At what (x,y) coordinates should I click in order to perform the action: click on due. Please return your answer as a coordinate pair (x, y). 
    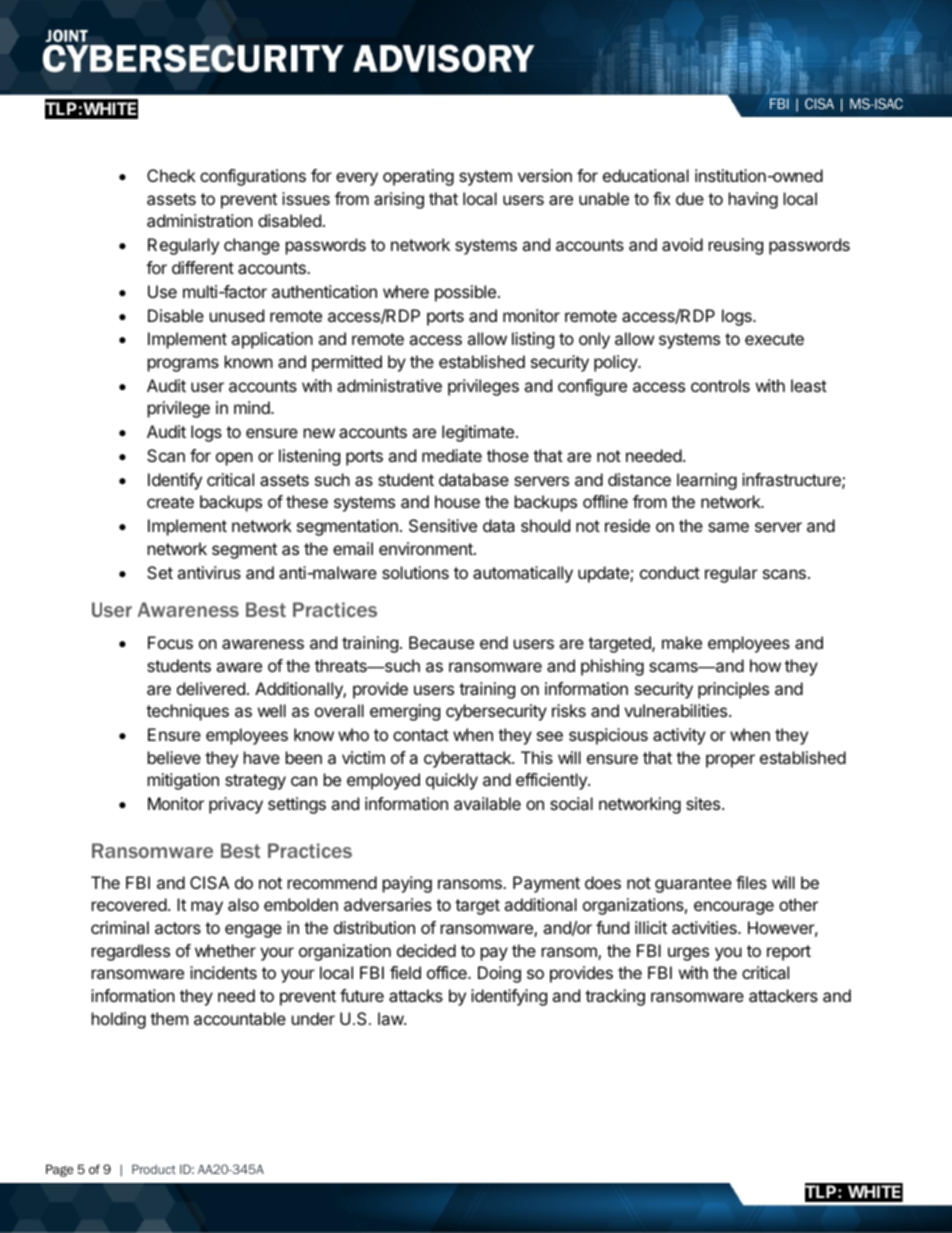
    Looking at the image, I should click on (690, 198).
